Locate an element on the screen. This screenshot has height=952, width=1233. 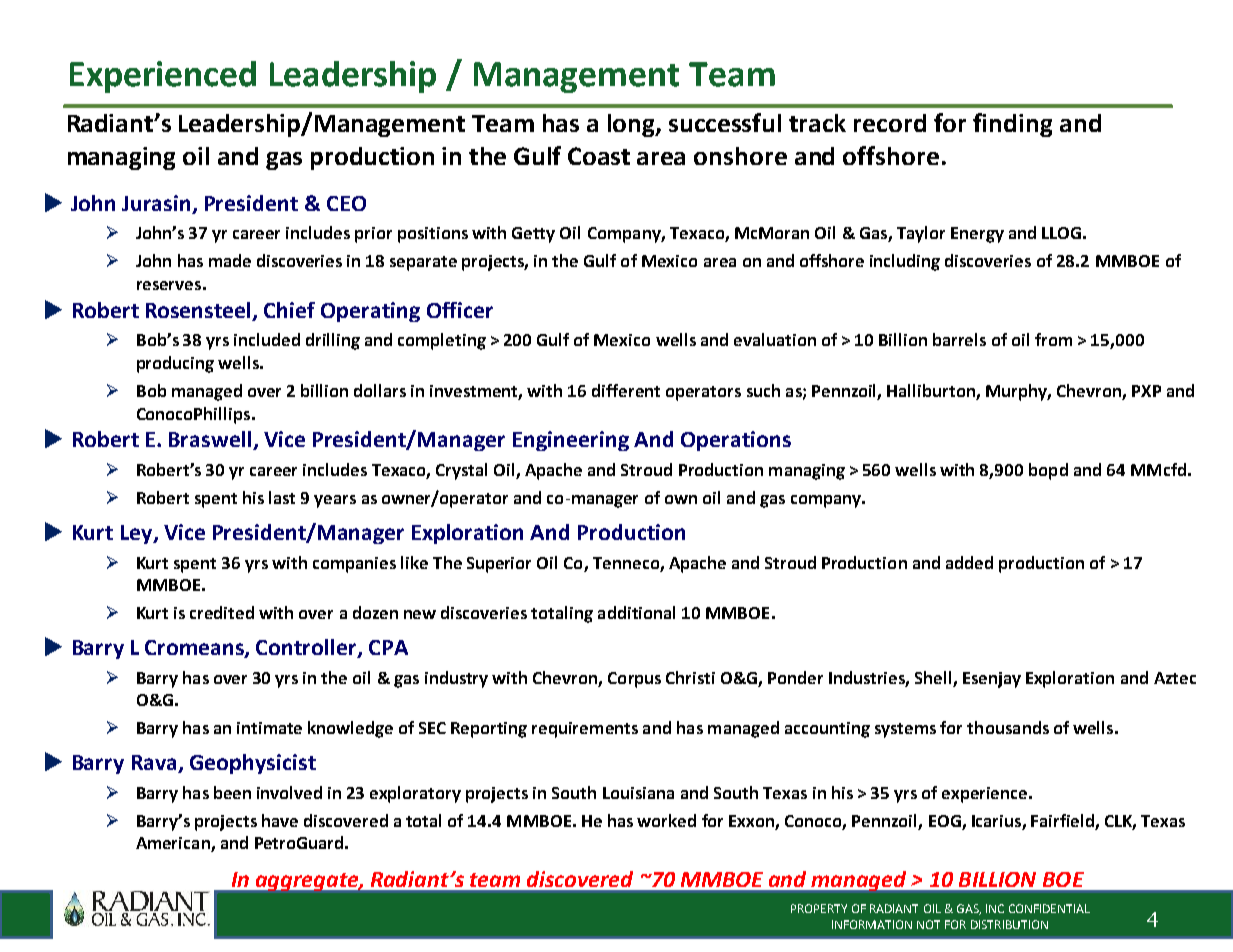
Coast is located at coordinates (599, 156).
